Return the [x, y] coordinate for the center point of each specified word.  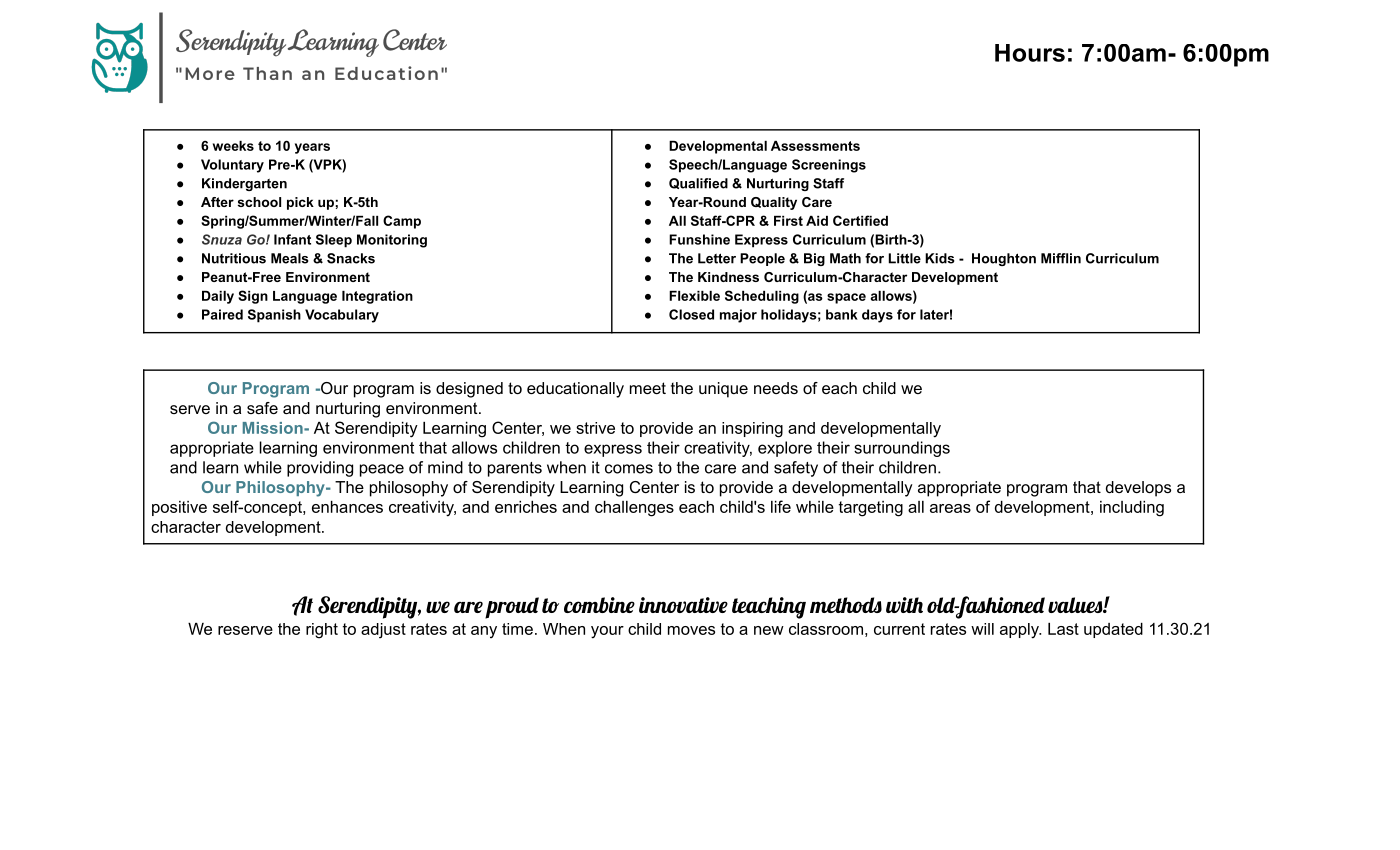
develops [1138, 489]
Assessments [815, 146]
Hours [1030, 53]
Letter [717, 258]
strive [595, 428]
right [322, 631]
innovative [683, 605]
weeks [233, 146]
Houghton [1004, 259]
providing [320, 469]
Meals [290, 258]
